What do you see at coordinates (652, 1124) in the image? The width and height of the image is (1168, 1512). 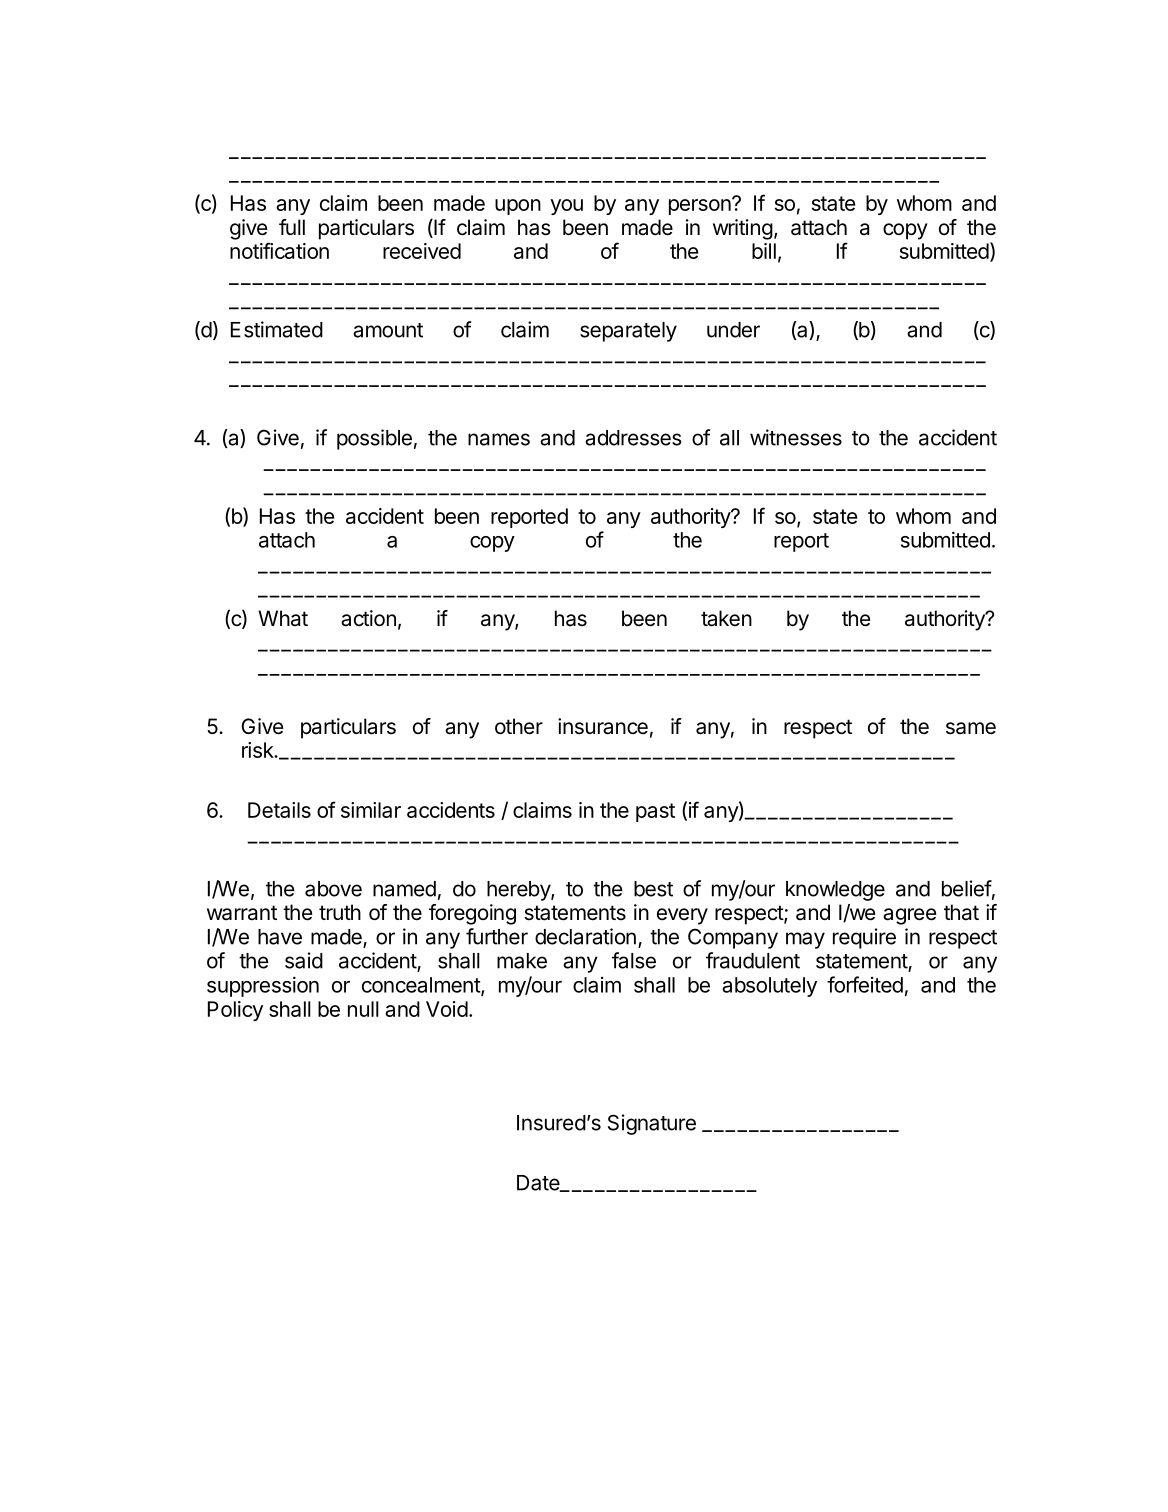 I see `Signature` at bounding box center [652, 1124].
